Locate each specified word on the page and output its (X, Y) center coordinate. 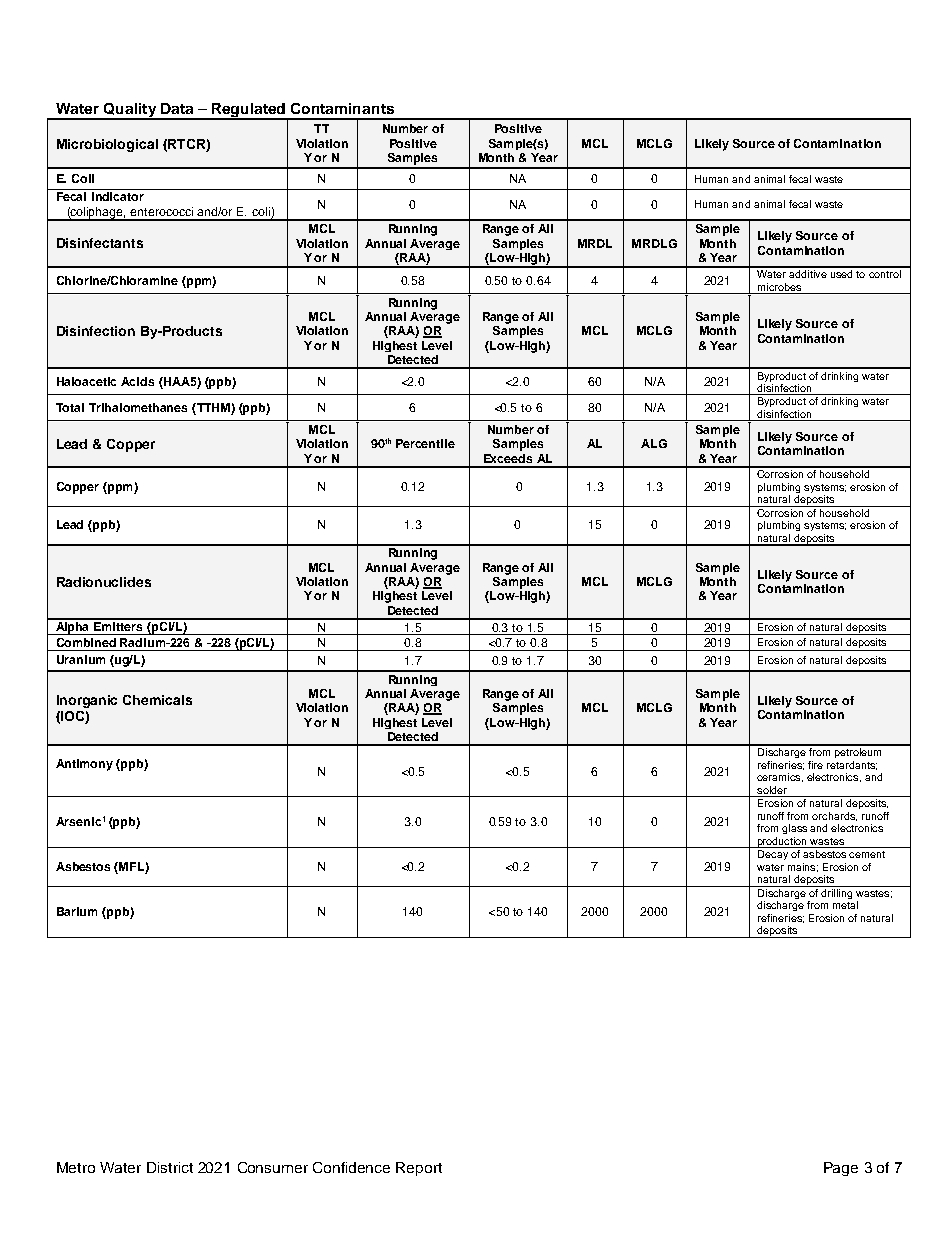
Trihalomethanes (138, 407)
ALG (654, 443)
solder (772, 791)
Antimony (84, 765)
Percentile (425, 443)
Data (177, 108)
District (170, 1167)
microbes (779, 287)
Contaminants (342, 108)
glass (794, 829)
